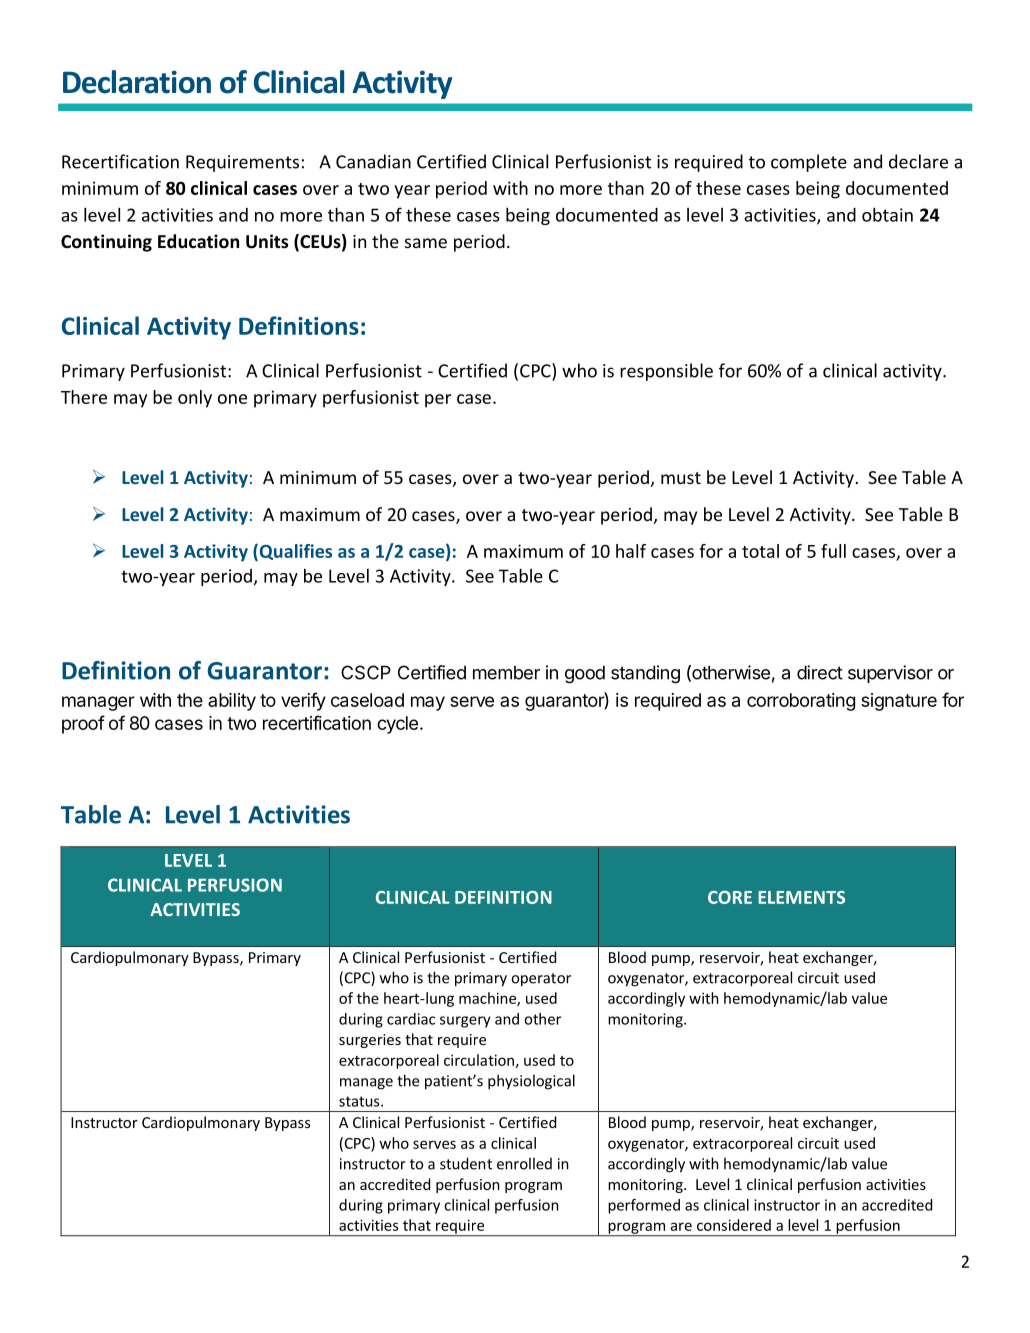 This screenshot has width=1030, height=1333. What do you see at coordinates (734, 1225) in the screenshot?
I see `considered` at bounding box center [734, 1225].
